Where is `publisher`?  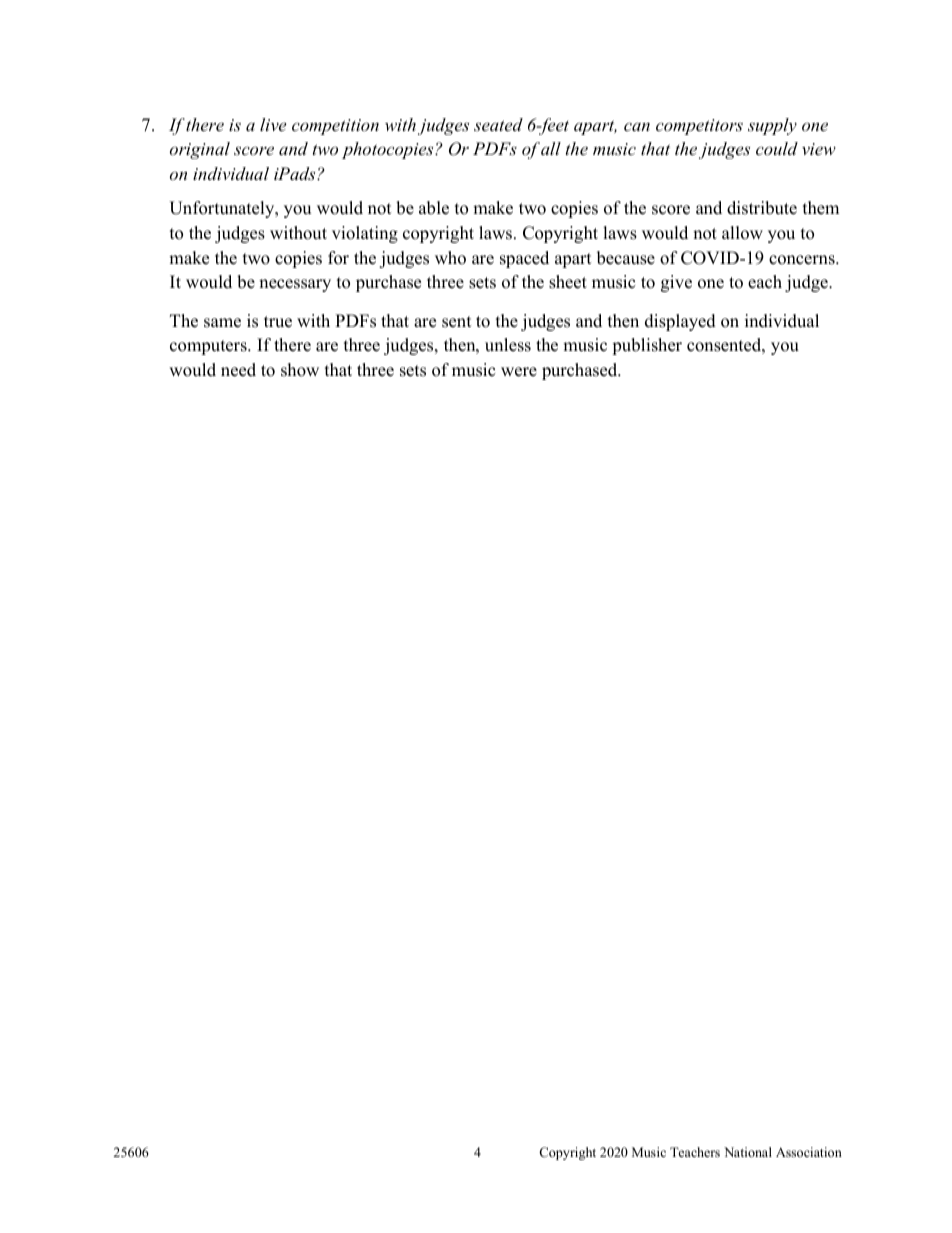 publisher is located at coordinates (647, 346).
